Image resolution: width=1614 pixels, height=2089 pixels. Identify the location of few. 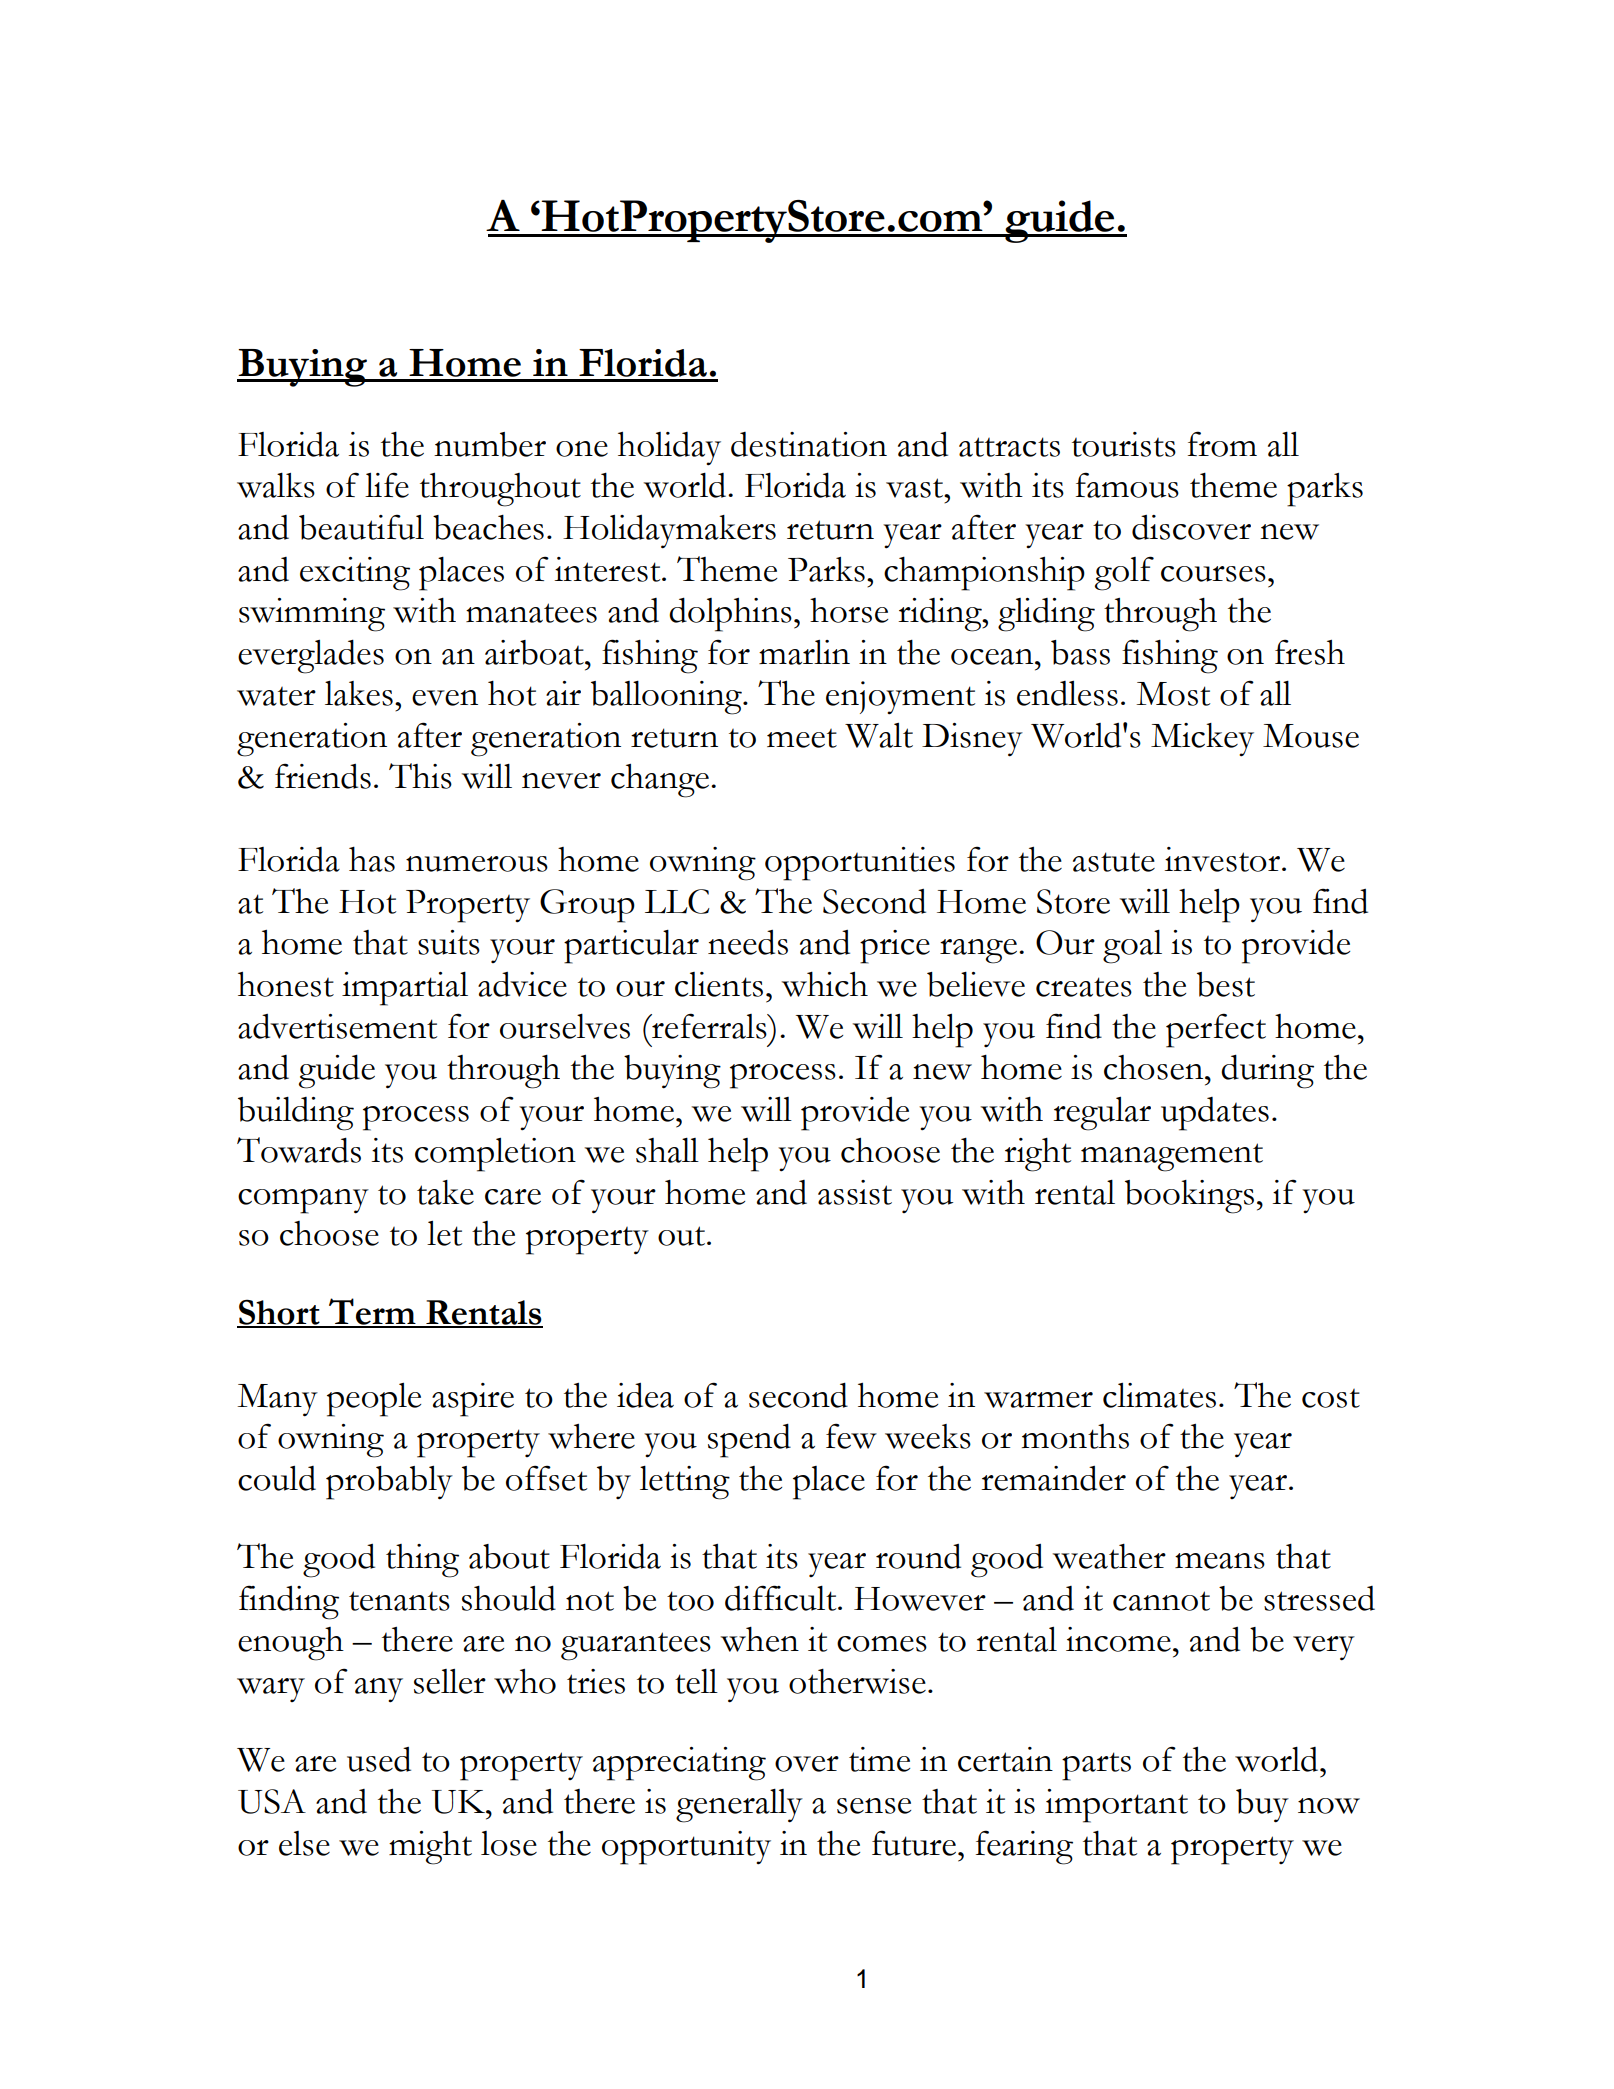
(851, 1436).
